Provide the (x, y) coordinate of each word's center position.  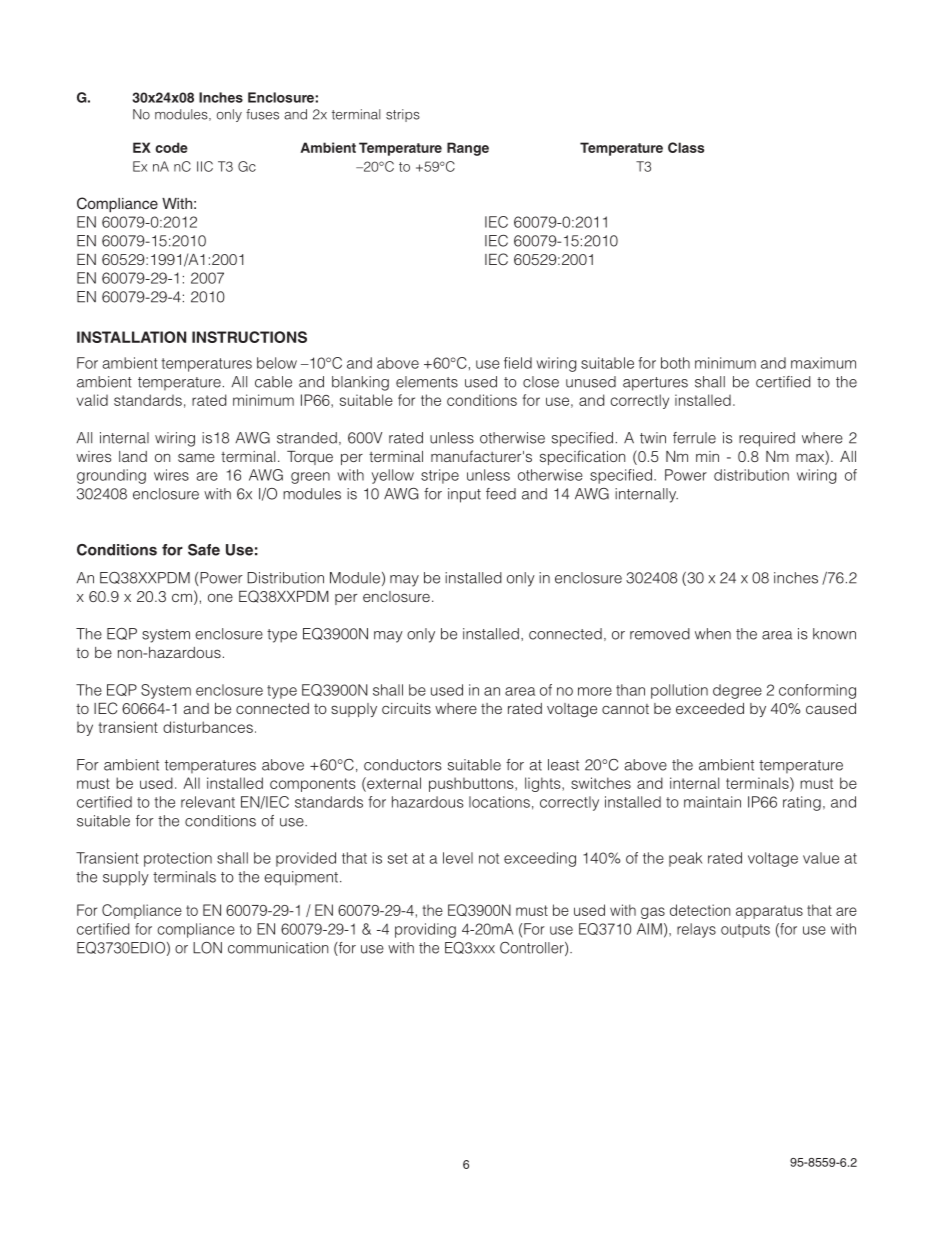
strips (403, 115)
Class (686, 147)
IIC (205, 166)
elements (427, 382)
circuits (406, 708)
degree (737, 691)
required (767, 439)
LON (207, 948)
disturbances (208, 727)
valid (92, 400)
